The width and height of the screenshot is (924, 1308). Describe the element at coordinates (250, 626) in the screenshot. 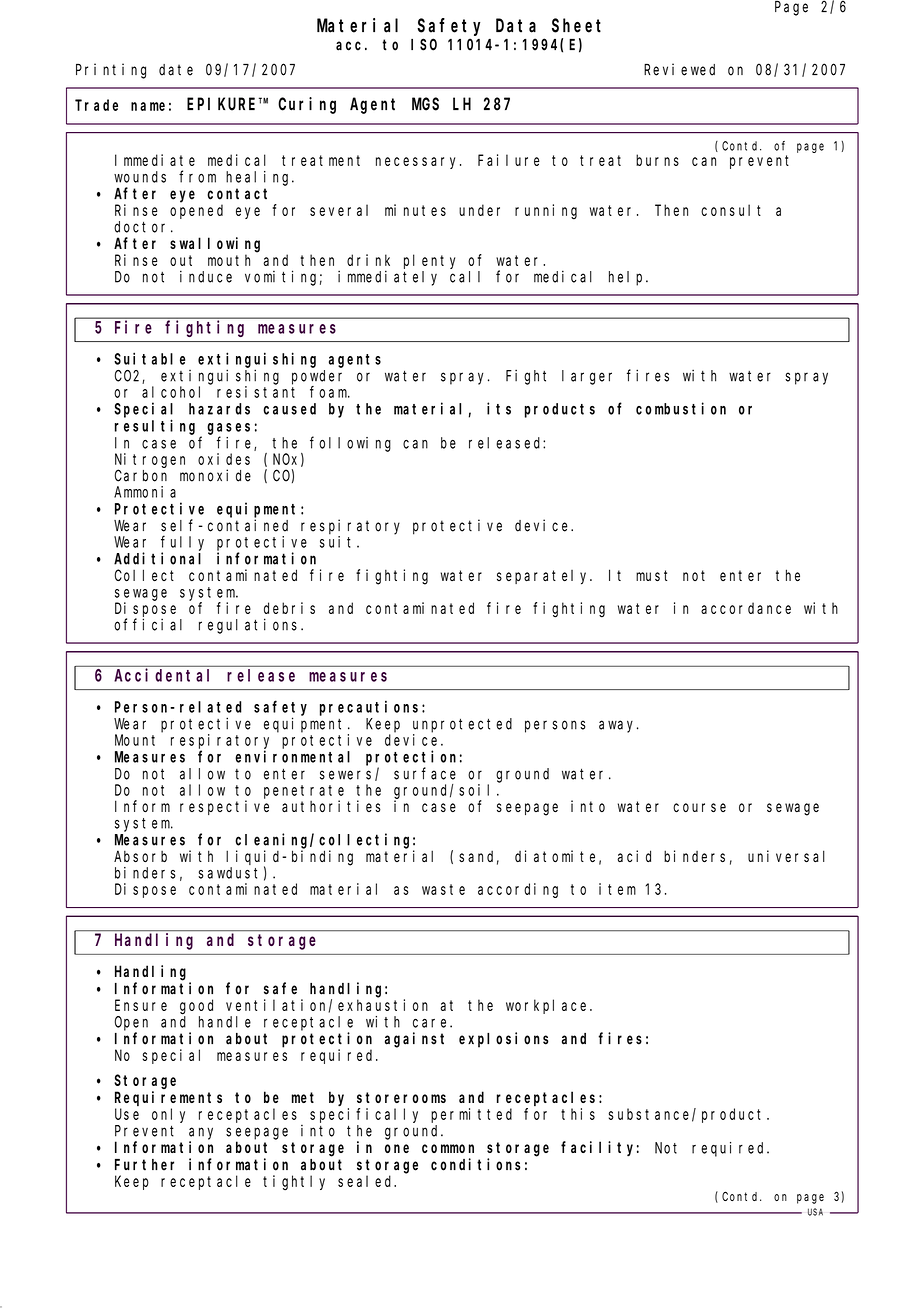

I see `regulations` at that location.
